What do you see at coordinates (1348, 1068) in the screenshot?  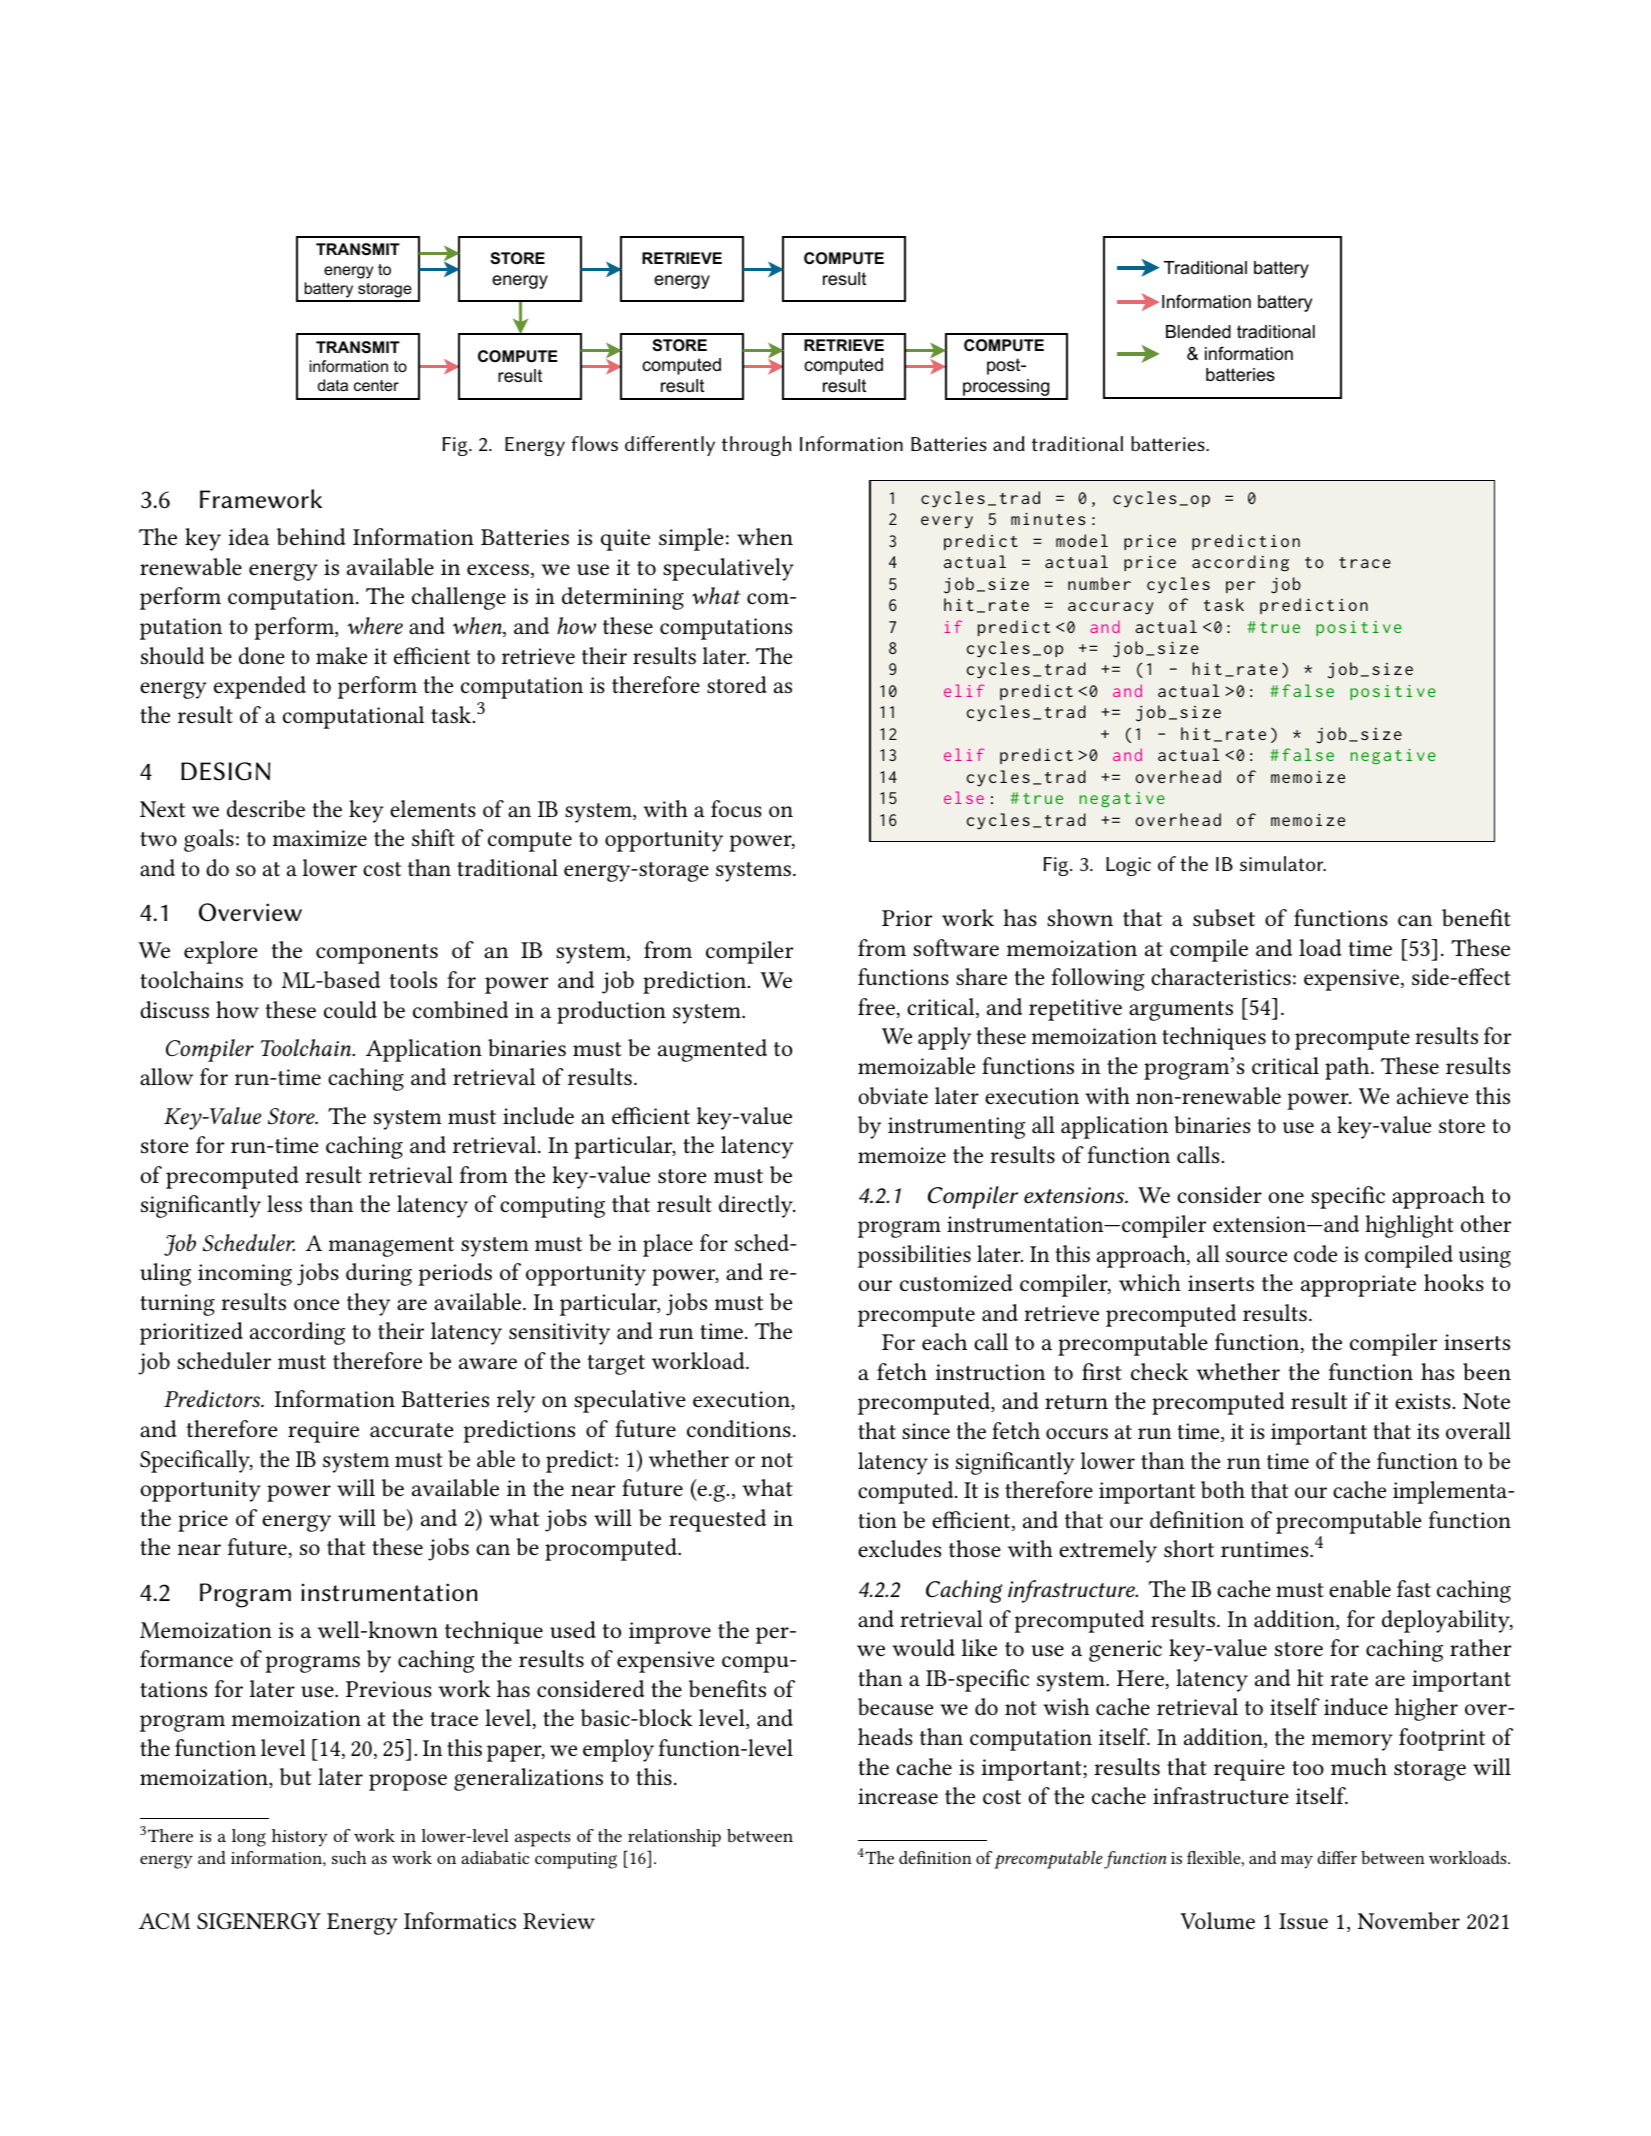 I see `path` at bounding box center [1348, 1068].
